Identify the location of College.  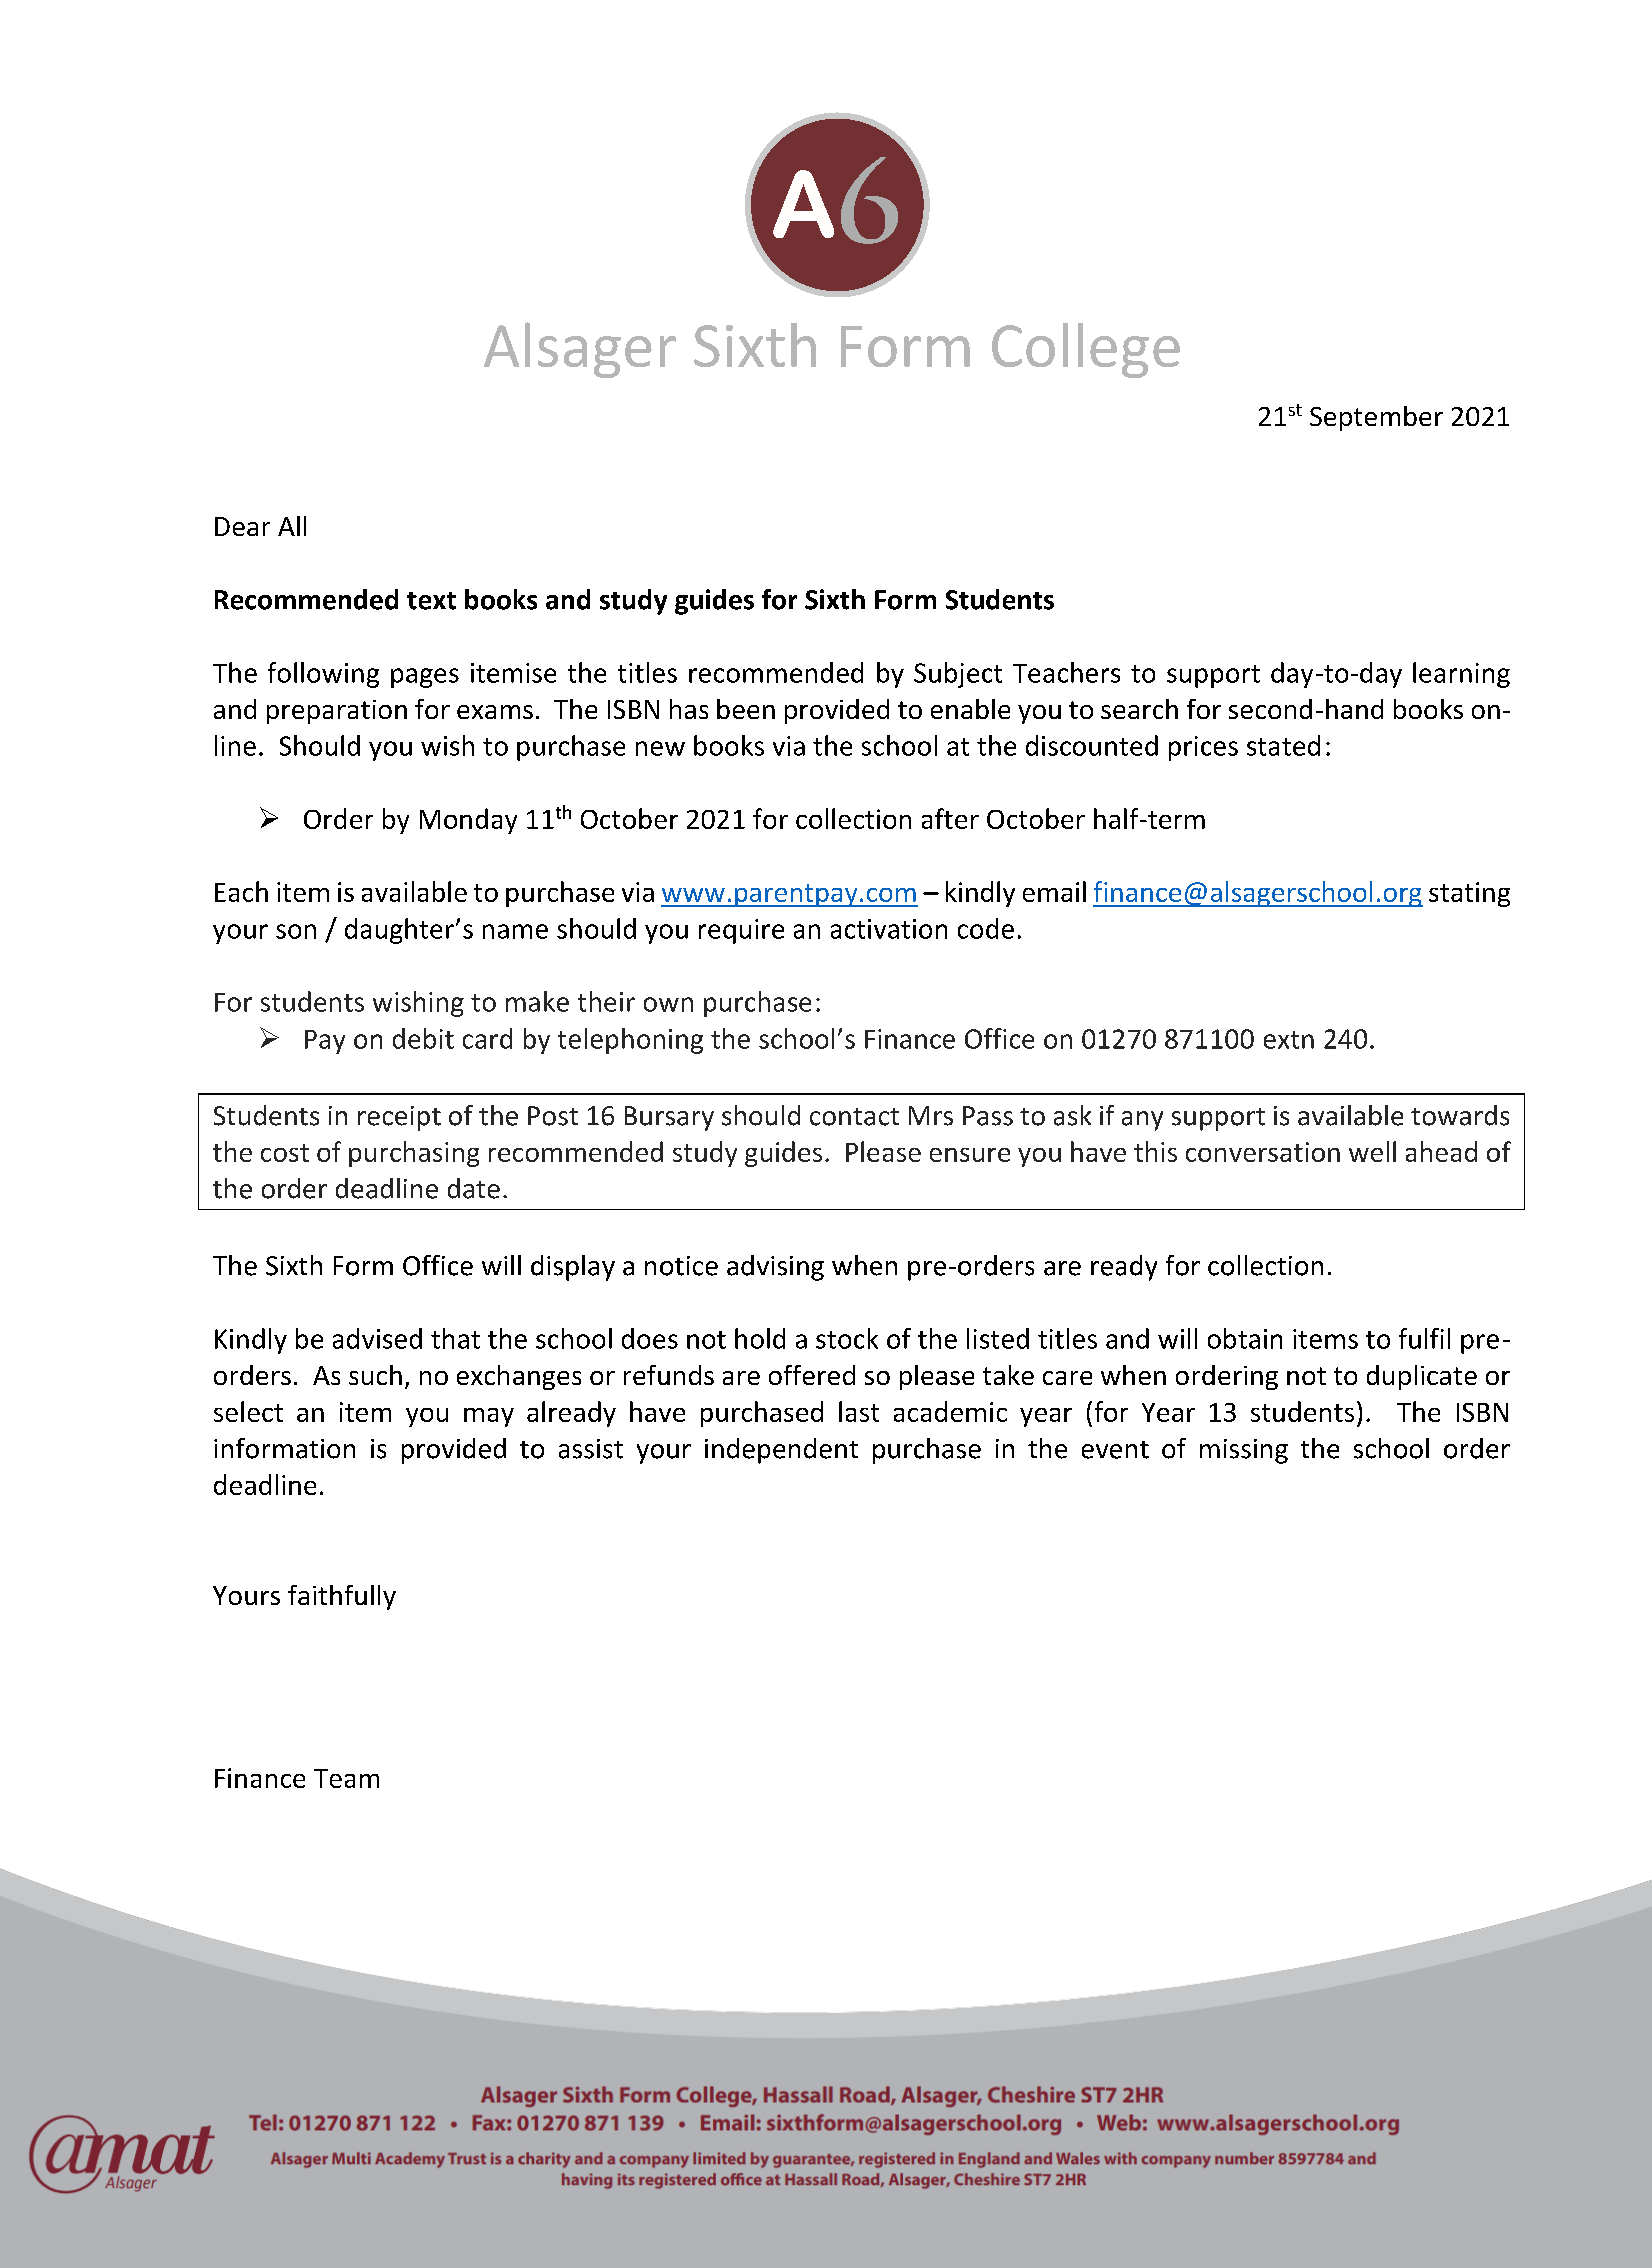
(1086, 350).
